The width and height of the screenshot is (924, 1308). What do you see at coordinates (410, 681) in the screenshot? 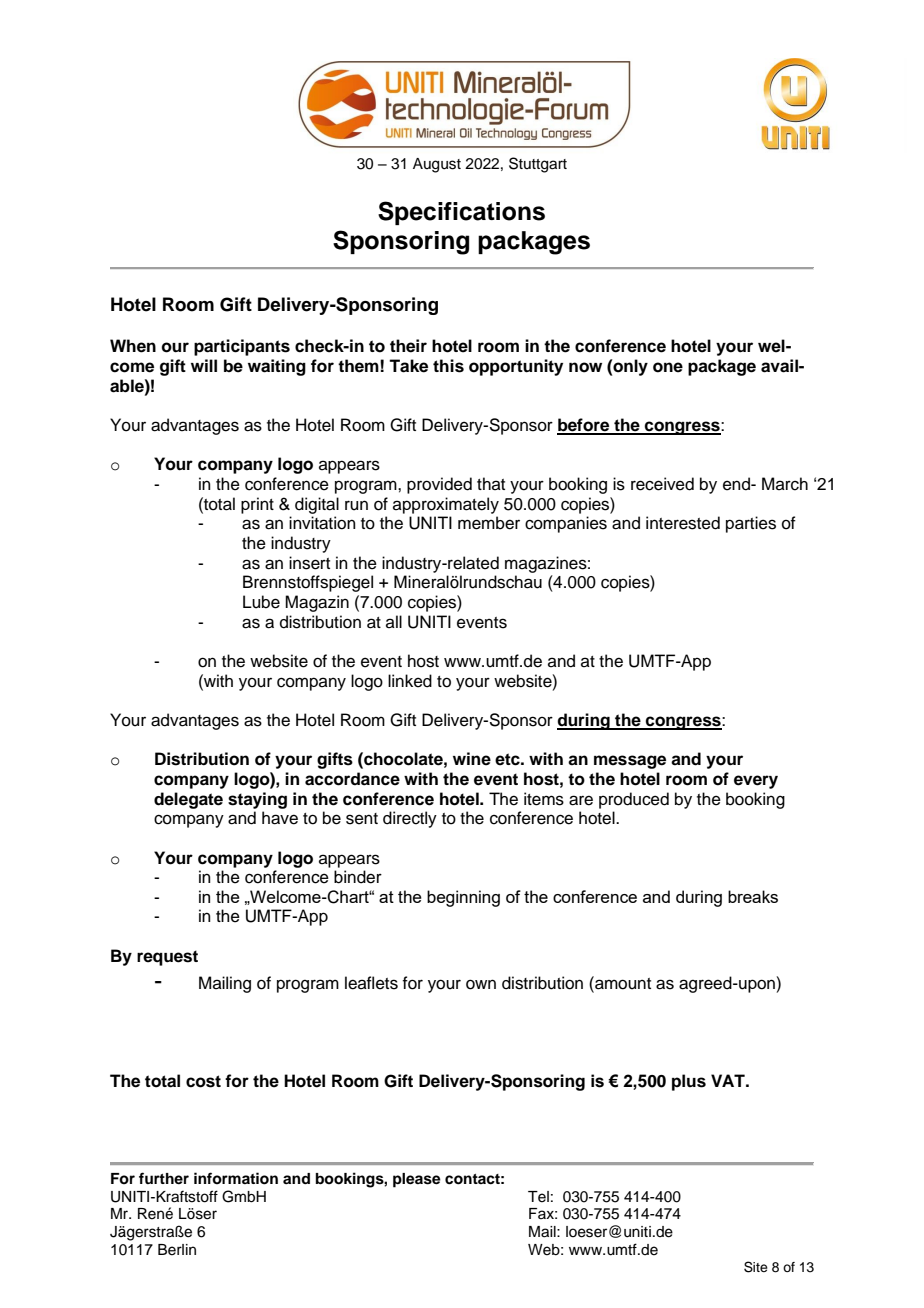
I see `linked` at bounding box center [410, 681].
